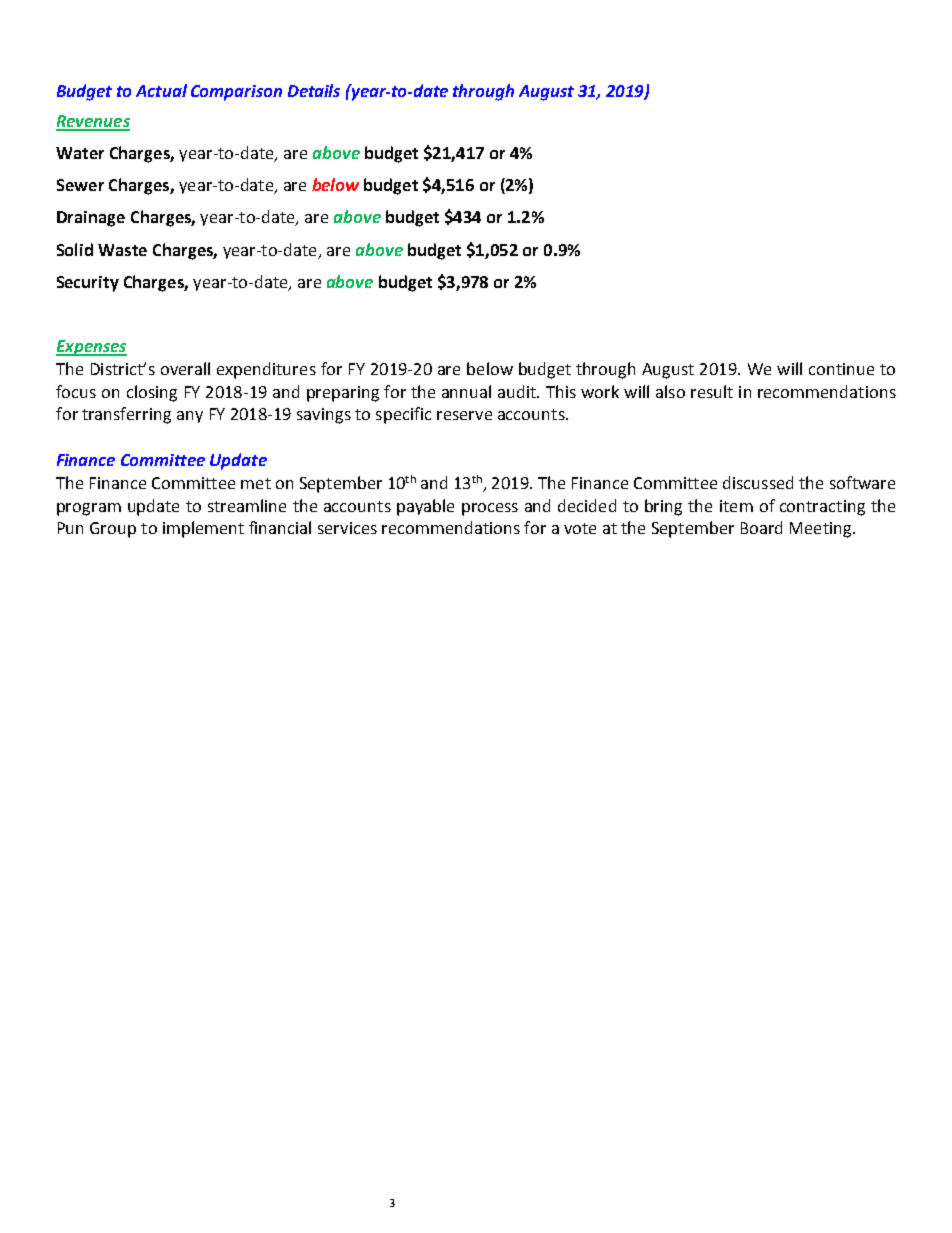 This document has width=952, height=1233. What do you see at coordinates (236, 93) in the document?
I see `Comparison` at bounding box center [236, 93].
